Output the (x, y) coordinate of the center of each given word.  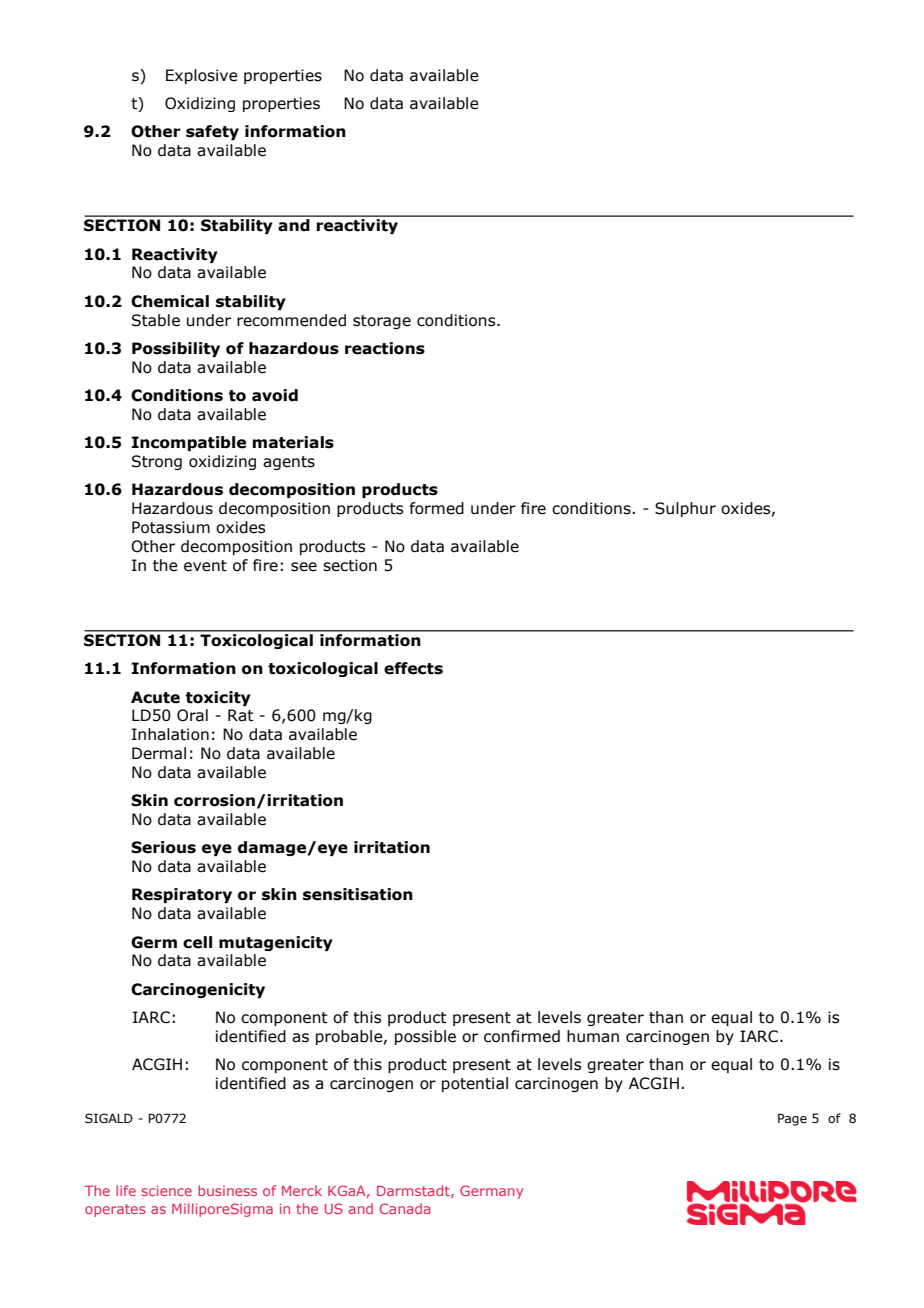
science (167, 1191)
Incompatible (188, 443)
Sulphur (685, 509)
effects (413, 668)
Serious (163, 847)
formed (436, 508)
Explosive (202, 76)
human (593, 1036)
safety (212, 132)
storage (382, 322)
